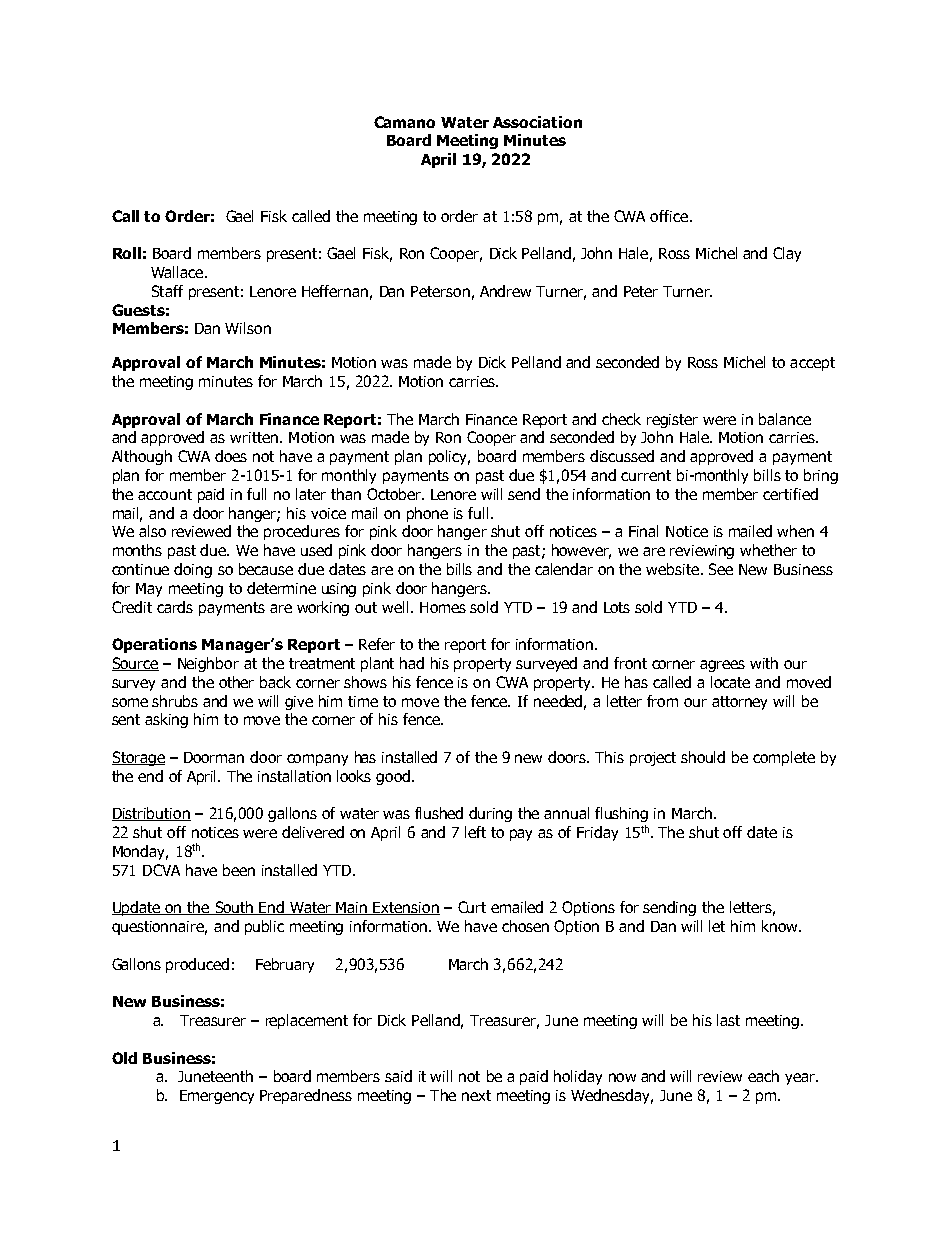 This document has height=1233, width=952. What do you see at coordinates (138, 758) in the document?
I see `Storage` at bounding box center [138, 758].
